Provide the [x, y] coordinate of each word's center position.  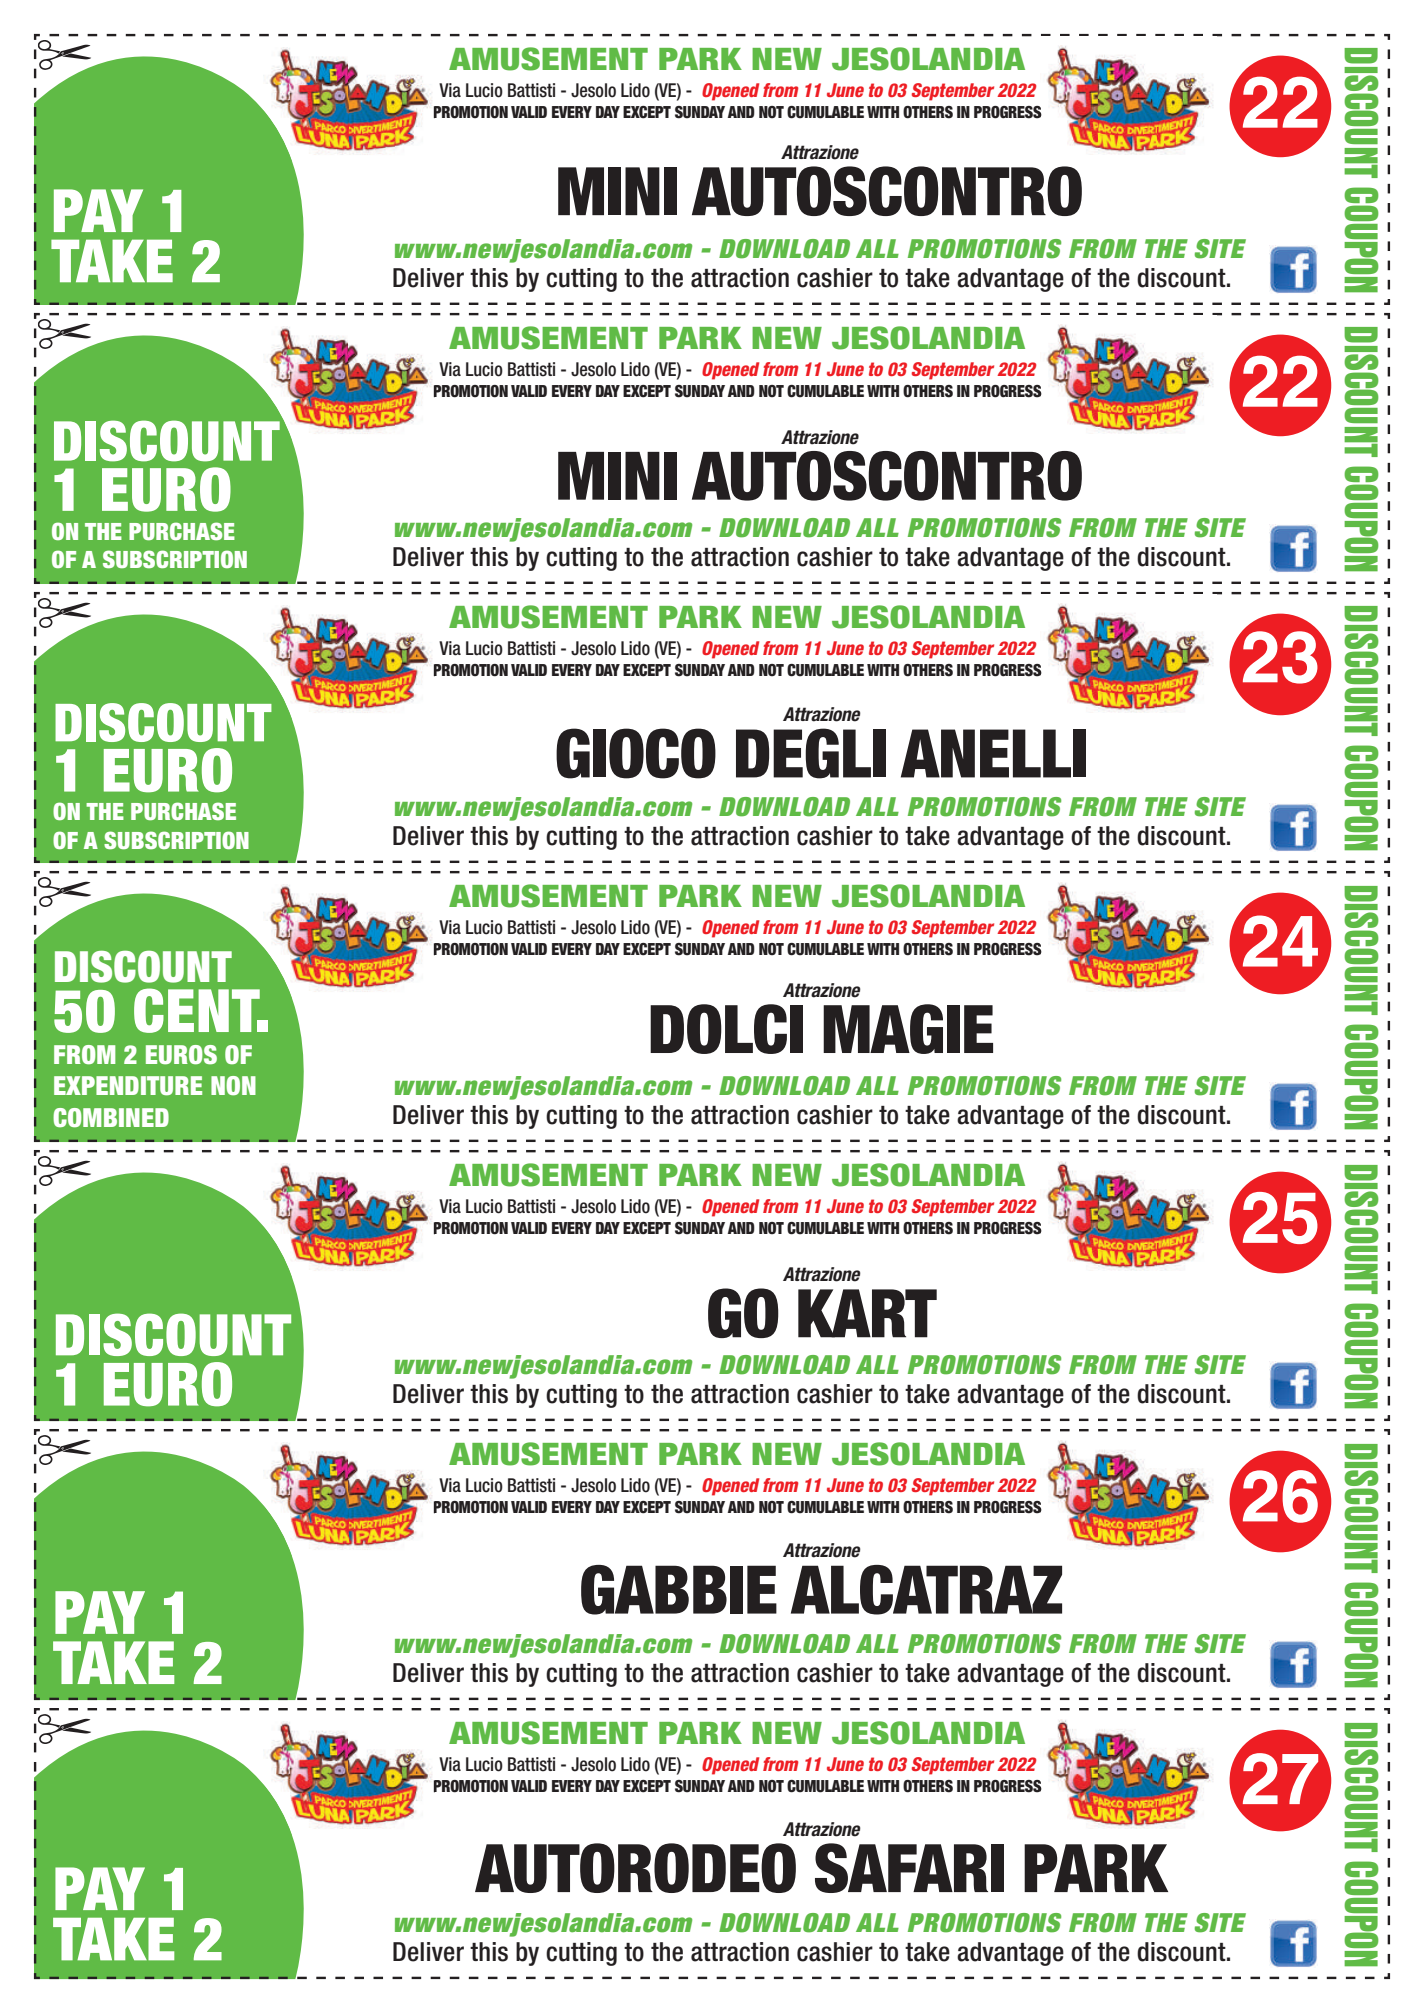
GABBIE [679, 1590]
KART [867, 1313]
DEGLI [811, 753]
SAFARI [909, 1868]
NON [233, 1086]
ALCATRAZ [926, 1590]
